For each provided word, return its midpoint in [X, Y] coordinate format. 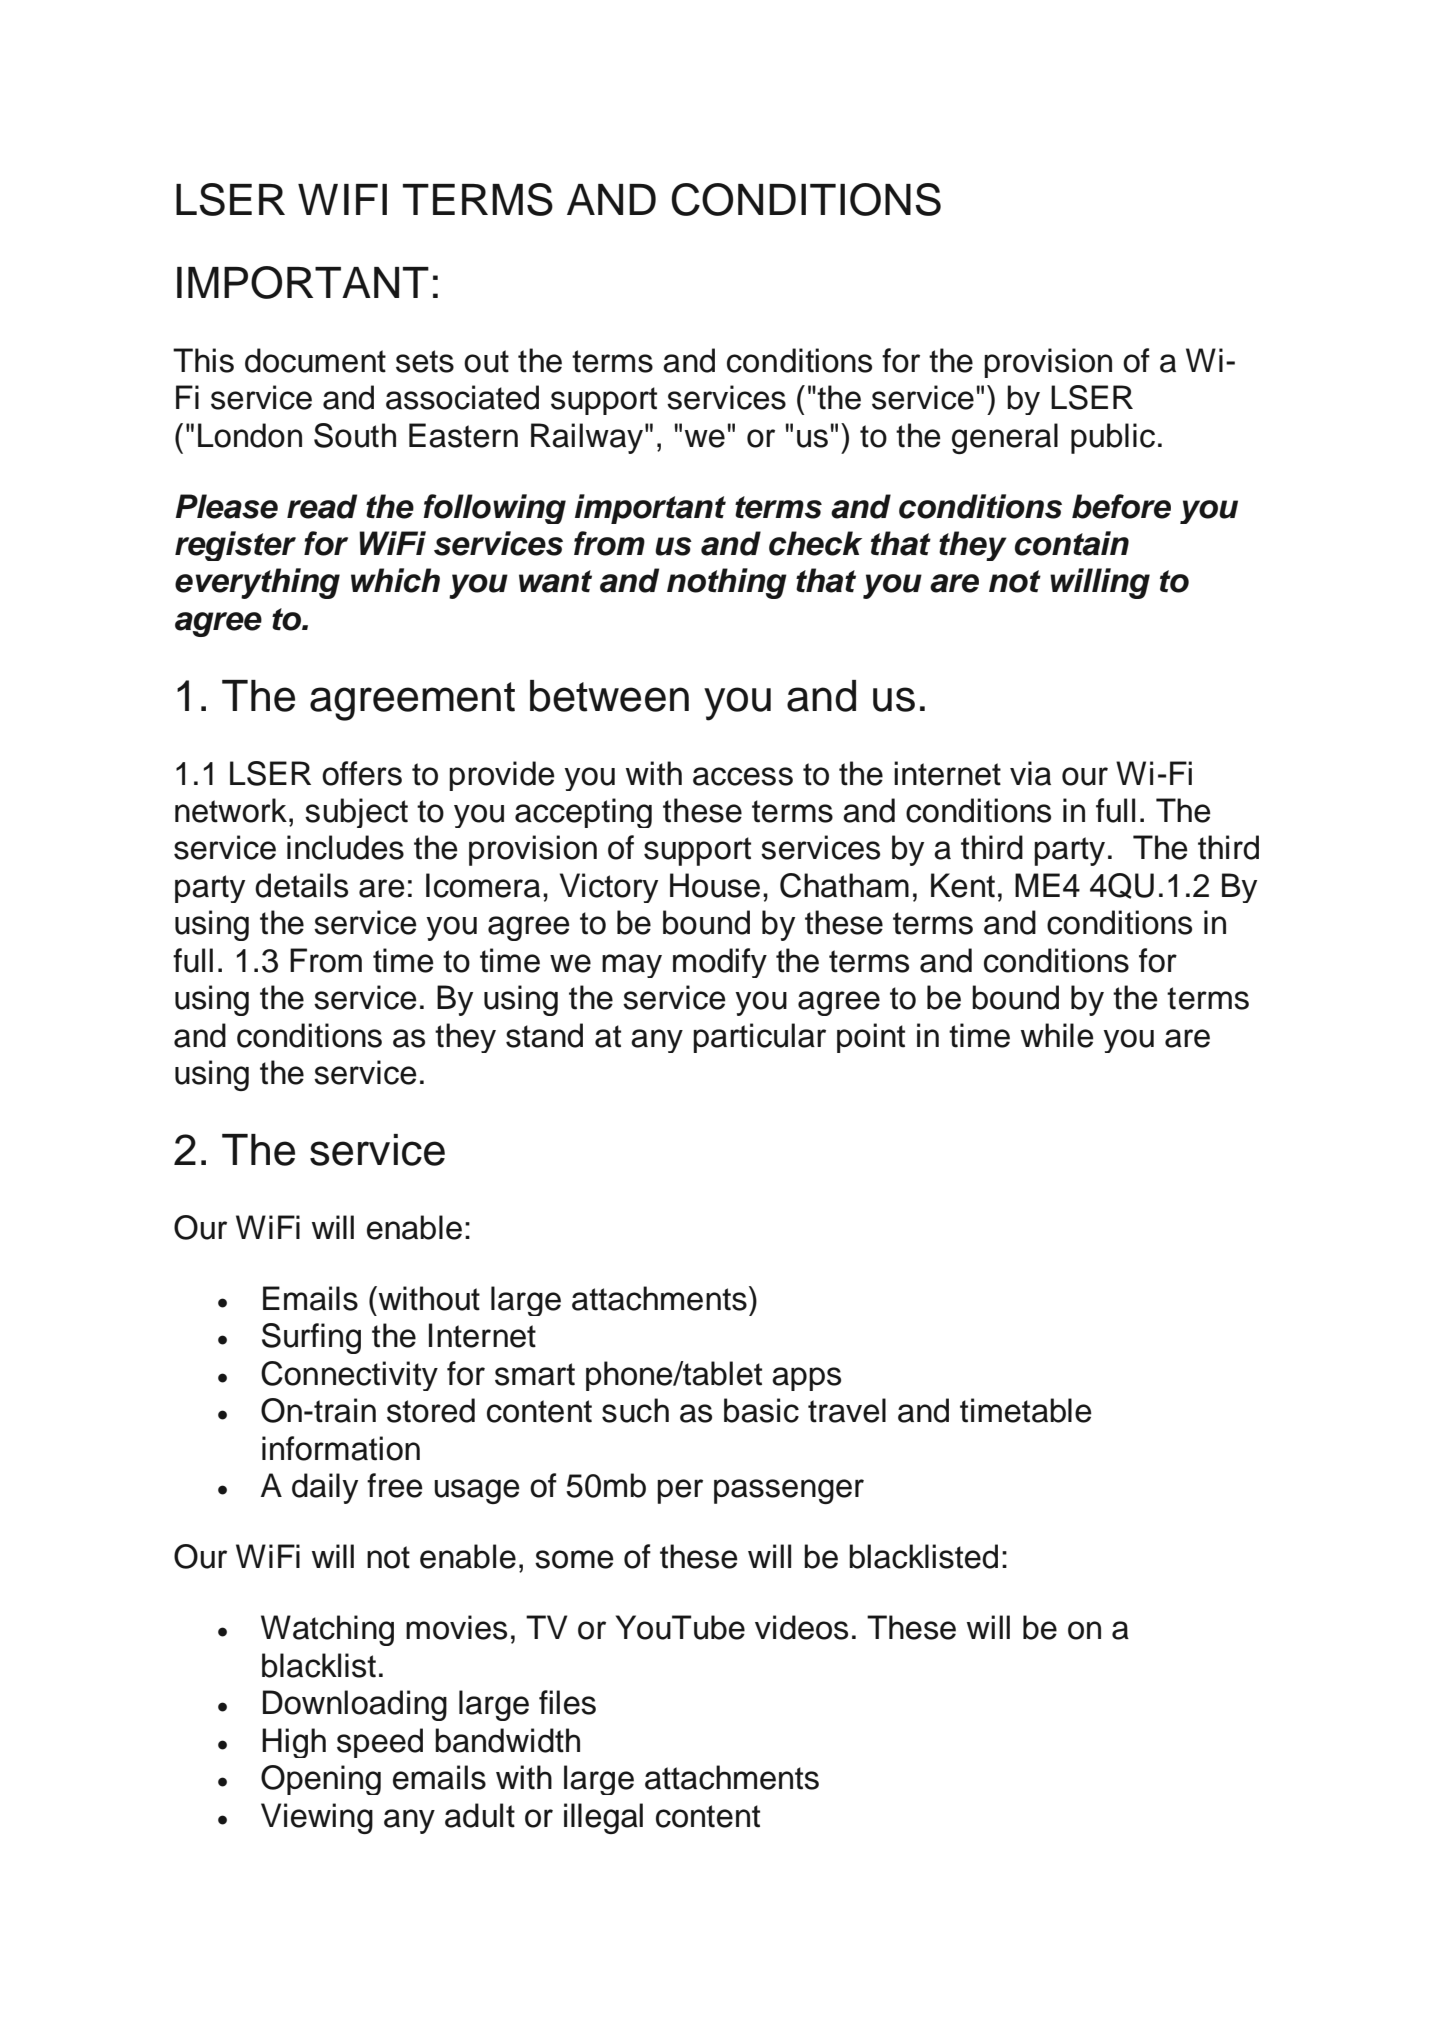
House [715, 885]
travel [847, 1410]
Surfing [311, 1338]
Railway [587, 438]
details [301, 885]
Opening [321, 1780]
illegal [603, 1818]
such [635, 1410]
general [1005, 438]
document [315, 360]
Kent [963, 885]
